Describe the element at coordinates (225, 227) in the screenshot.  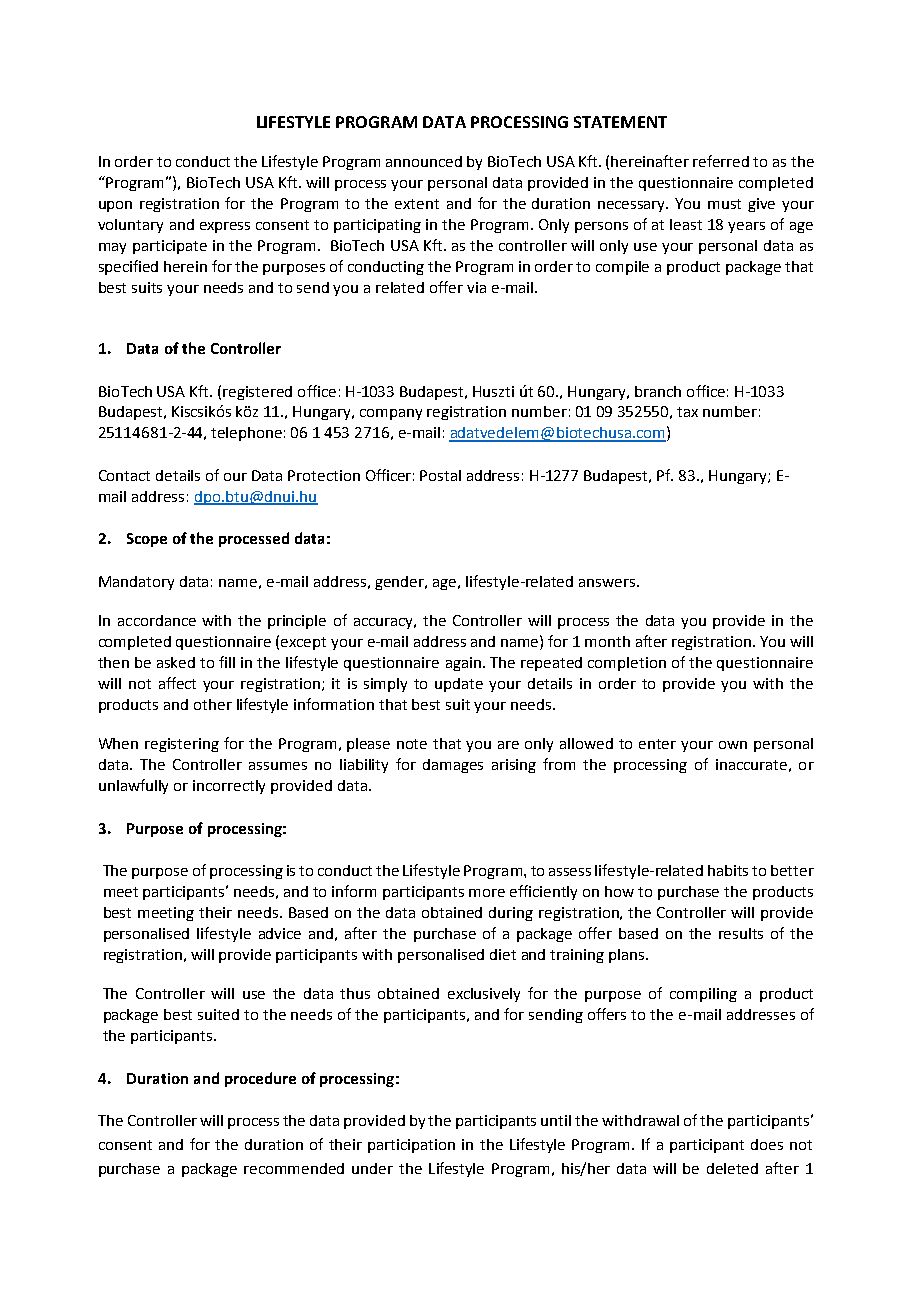
I see `express` at that location.
